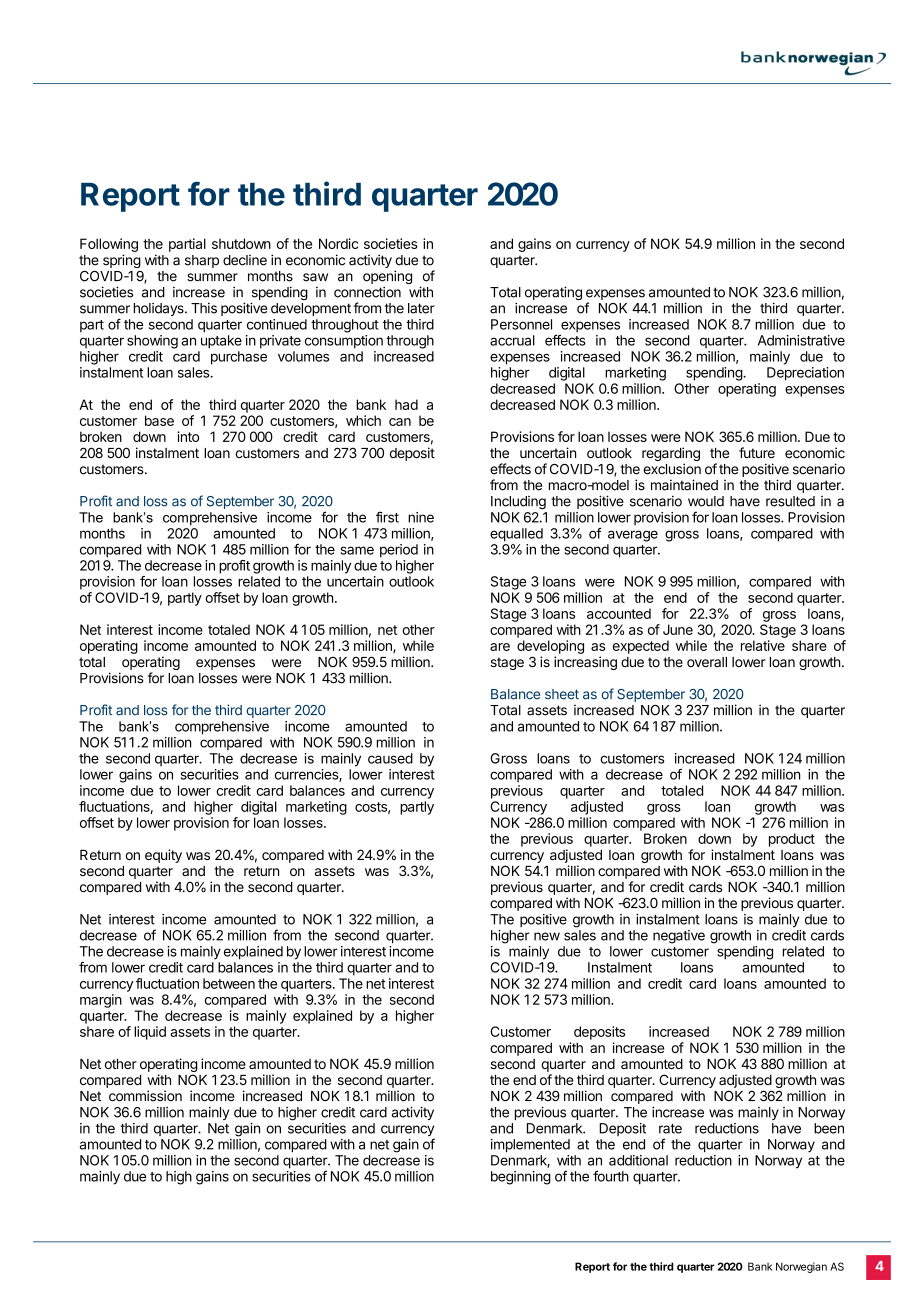 The image size is (924, 1308). What do you see at coordinates (390, 758) in the image?
I see `caused` at bounding box center [390, 758].
